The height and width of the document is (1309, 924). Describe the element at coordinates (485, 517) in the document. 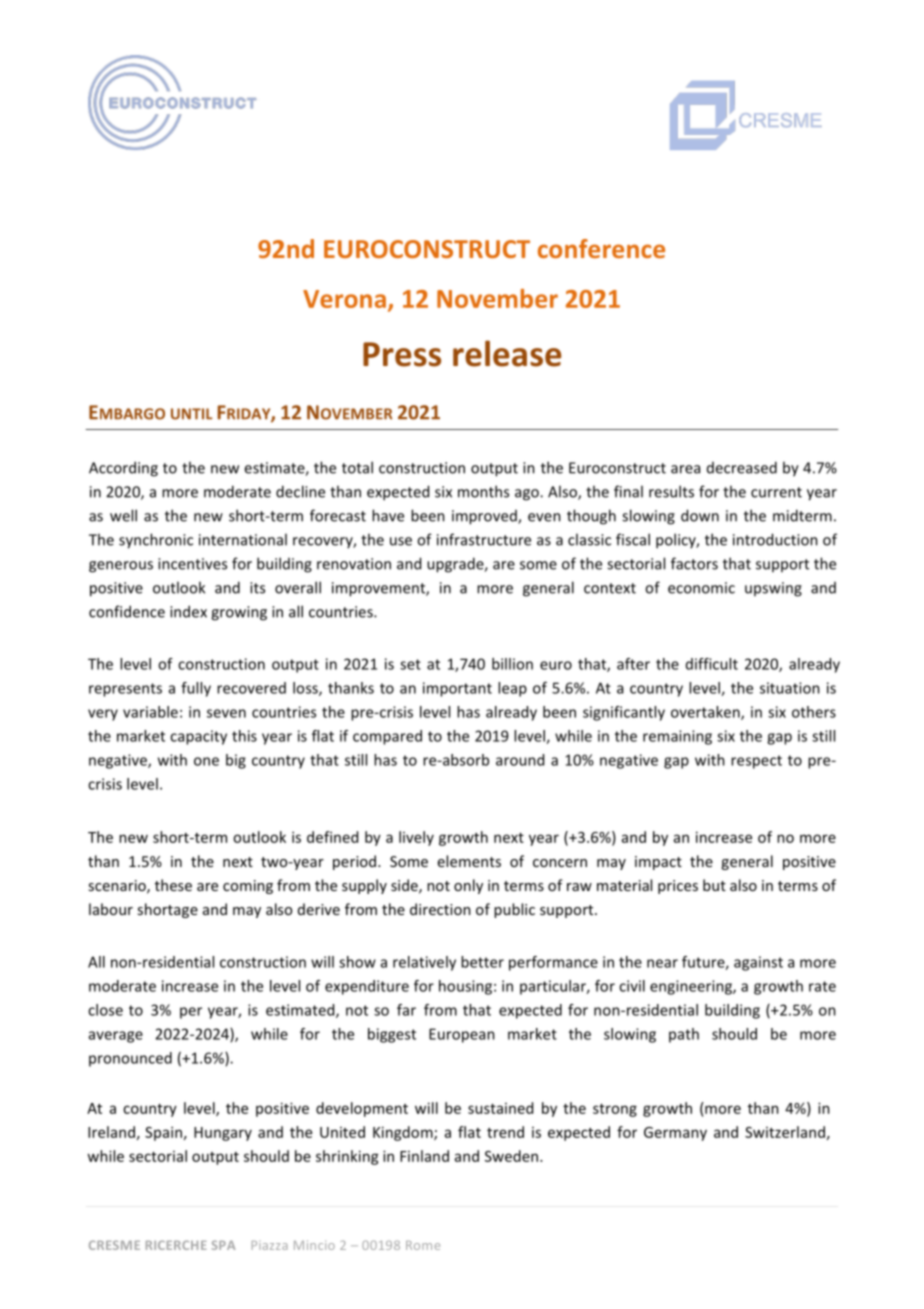

I see `improved` at that location.
